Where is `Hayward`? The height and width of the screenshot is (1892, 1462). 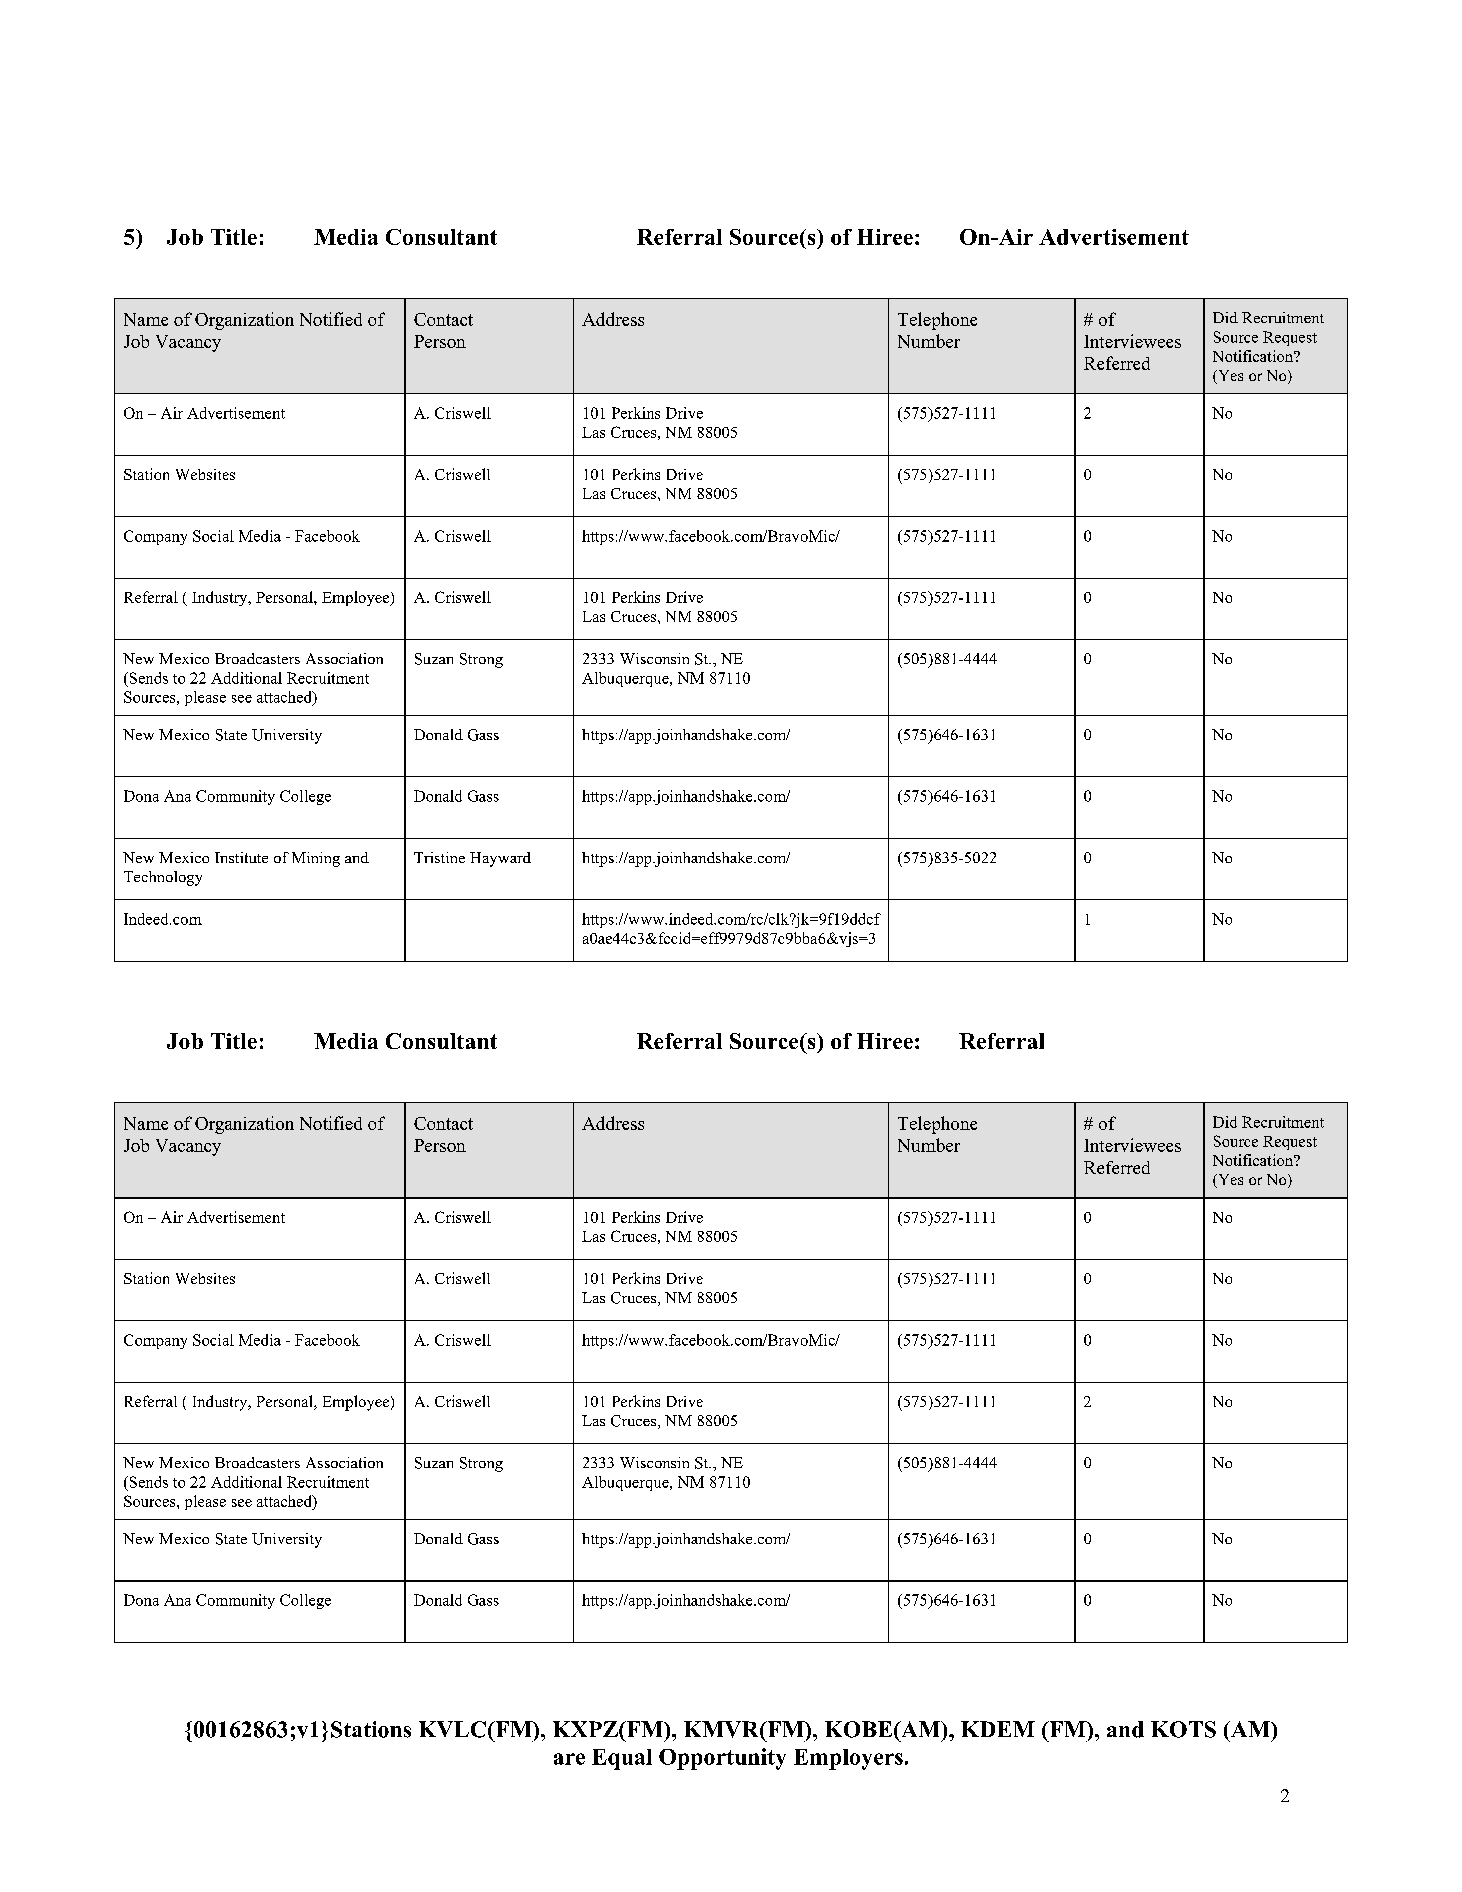 Hayward is located at coordinates (500, 859).
